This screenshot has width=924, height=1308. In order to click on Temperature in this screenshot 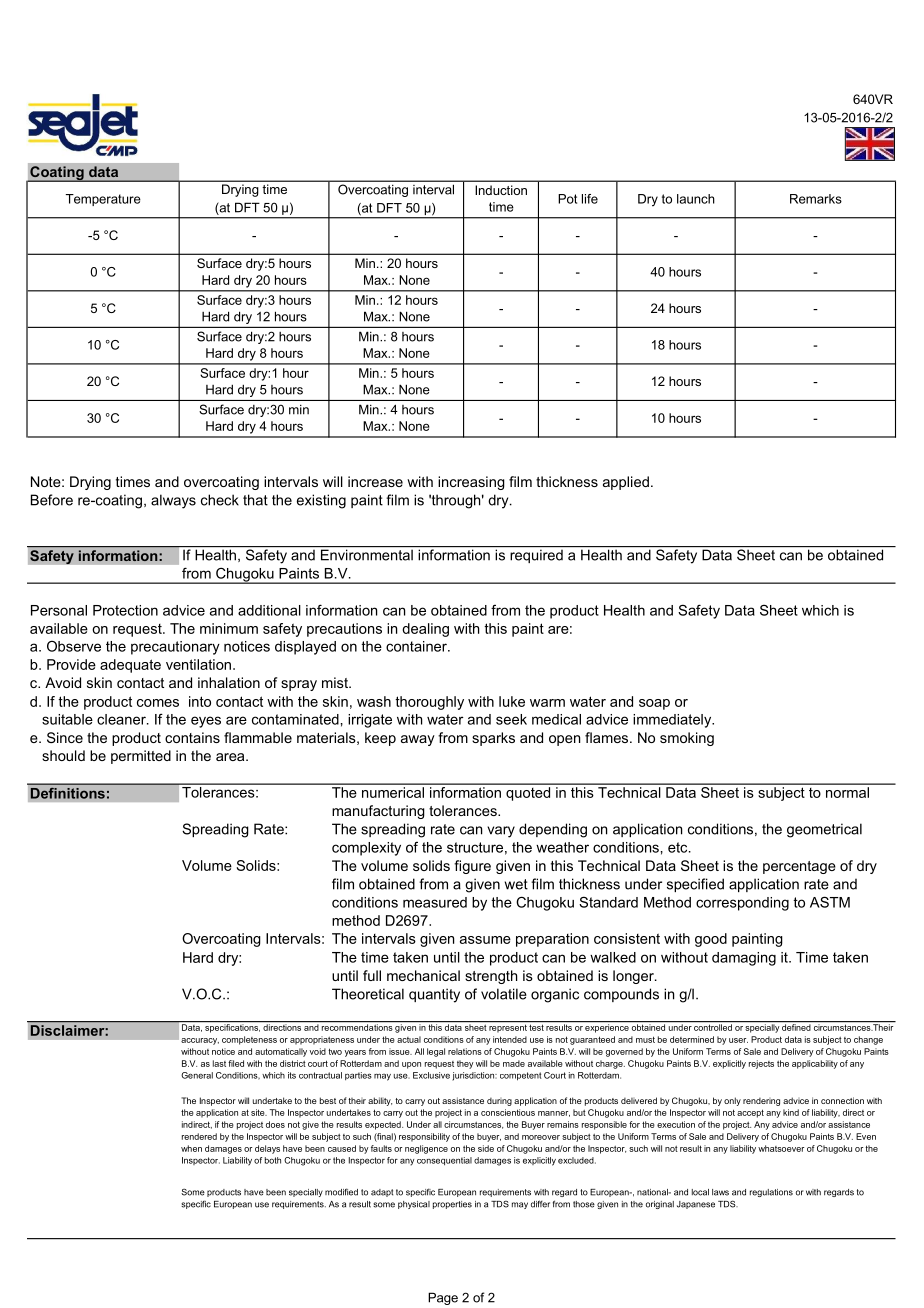, I will do `click(103, 200)`.
